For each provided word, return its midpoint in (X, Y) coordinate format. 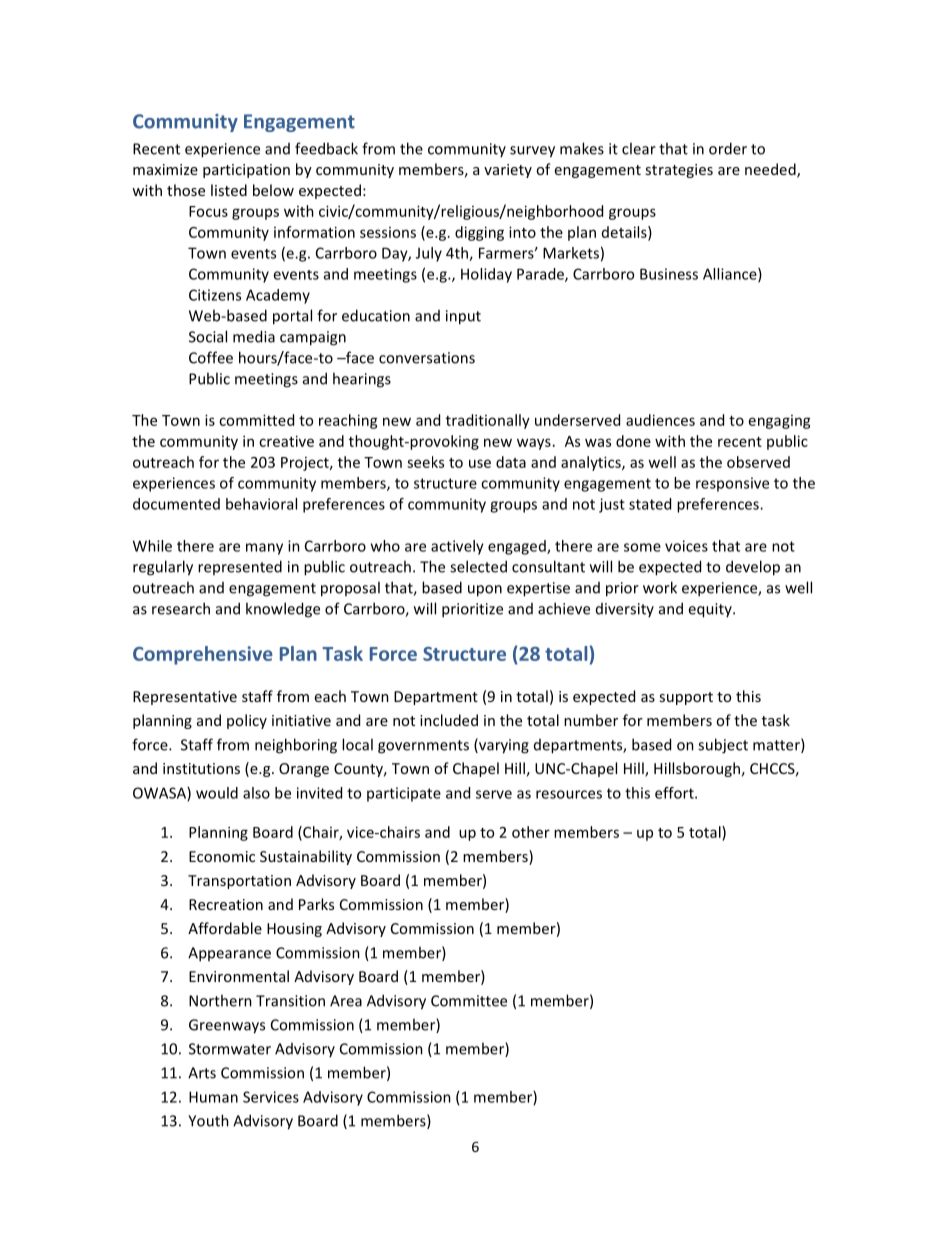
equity (711, 610)
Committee (469, 1001)
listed (229, 190)
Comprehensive (203, 655)
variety (508, 171)
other (531, 832)
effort (675, 793)
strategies (679, 171)
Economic (222, 856)
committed (256, 420)
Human (213, 1097)
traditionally (488, 421)
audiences (660, 420)
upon (485, 591)
